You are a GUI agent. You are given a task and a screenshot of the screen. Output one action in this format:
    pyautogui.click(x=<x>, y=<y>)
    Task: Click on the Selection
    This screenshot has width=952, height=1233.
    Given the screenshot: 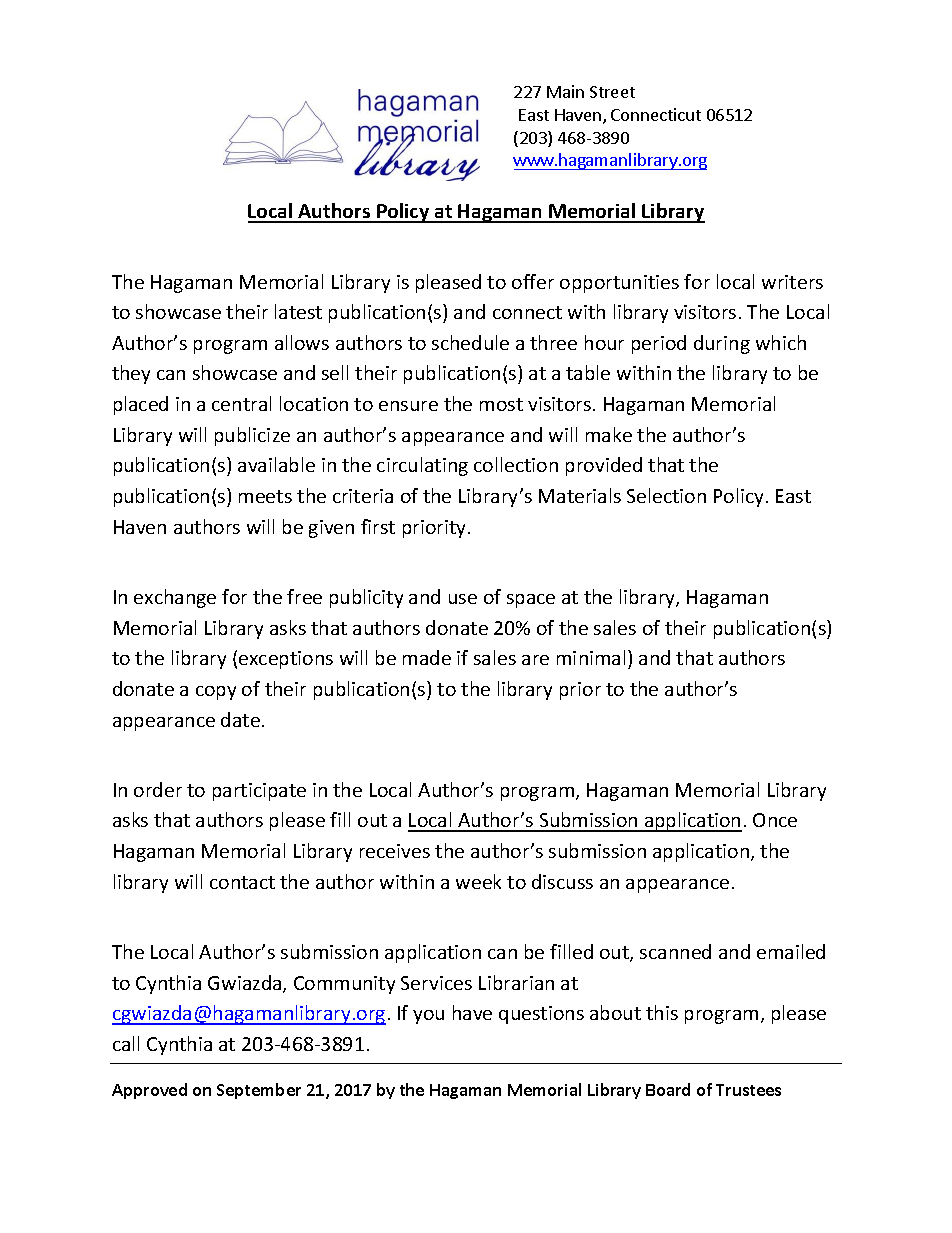 What is the action you would take?
    pyautogui.click(x=666, y=495)
